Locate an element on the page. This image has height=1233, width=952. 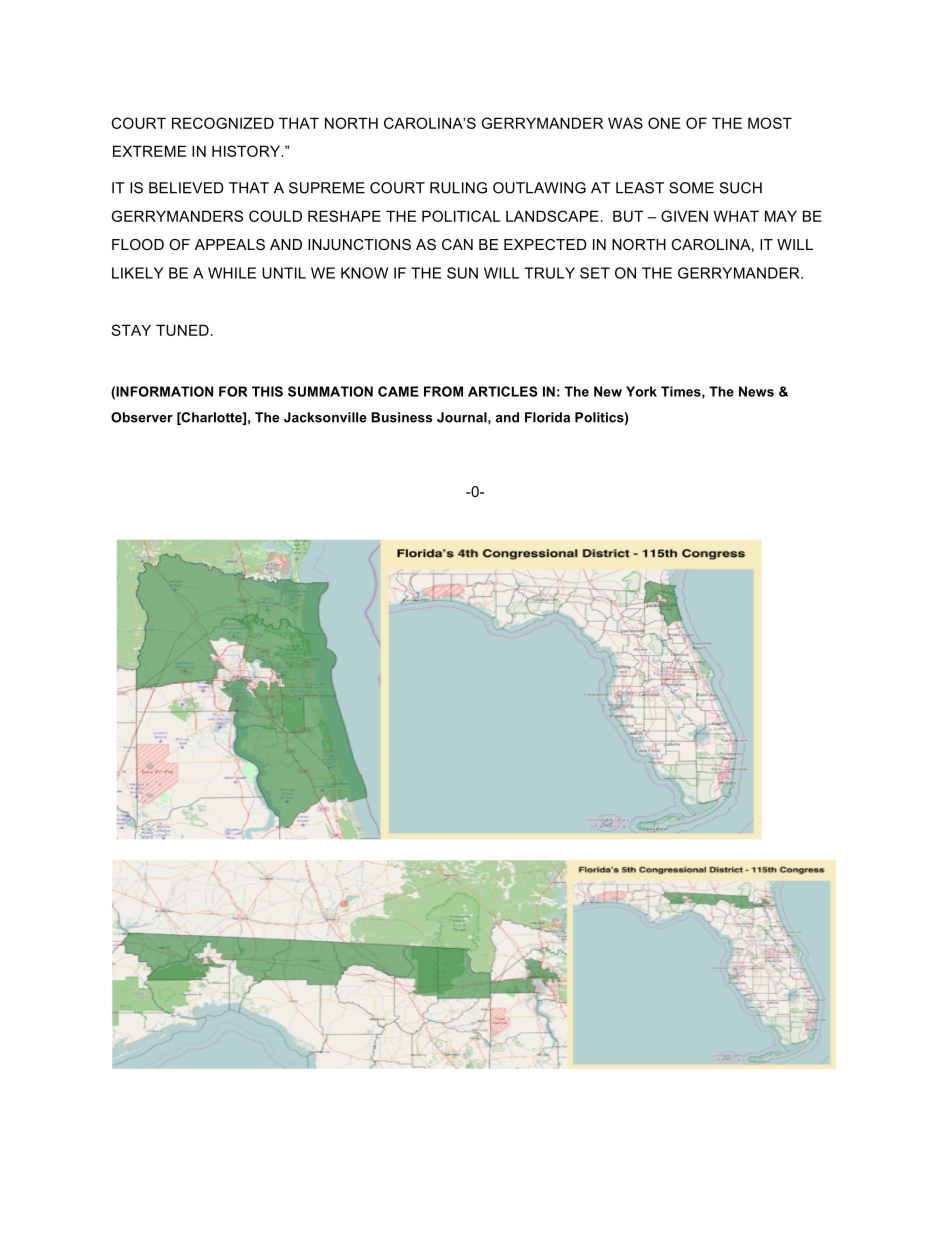
FROM is located at coordinates (443, 391).
